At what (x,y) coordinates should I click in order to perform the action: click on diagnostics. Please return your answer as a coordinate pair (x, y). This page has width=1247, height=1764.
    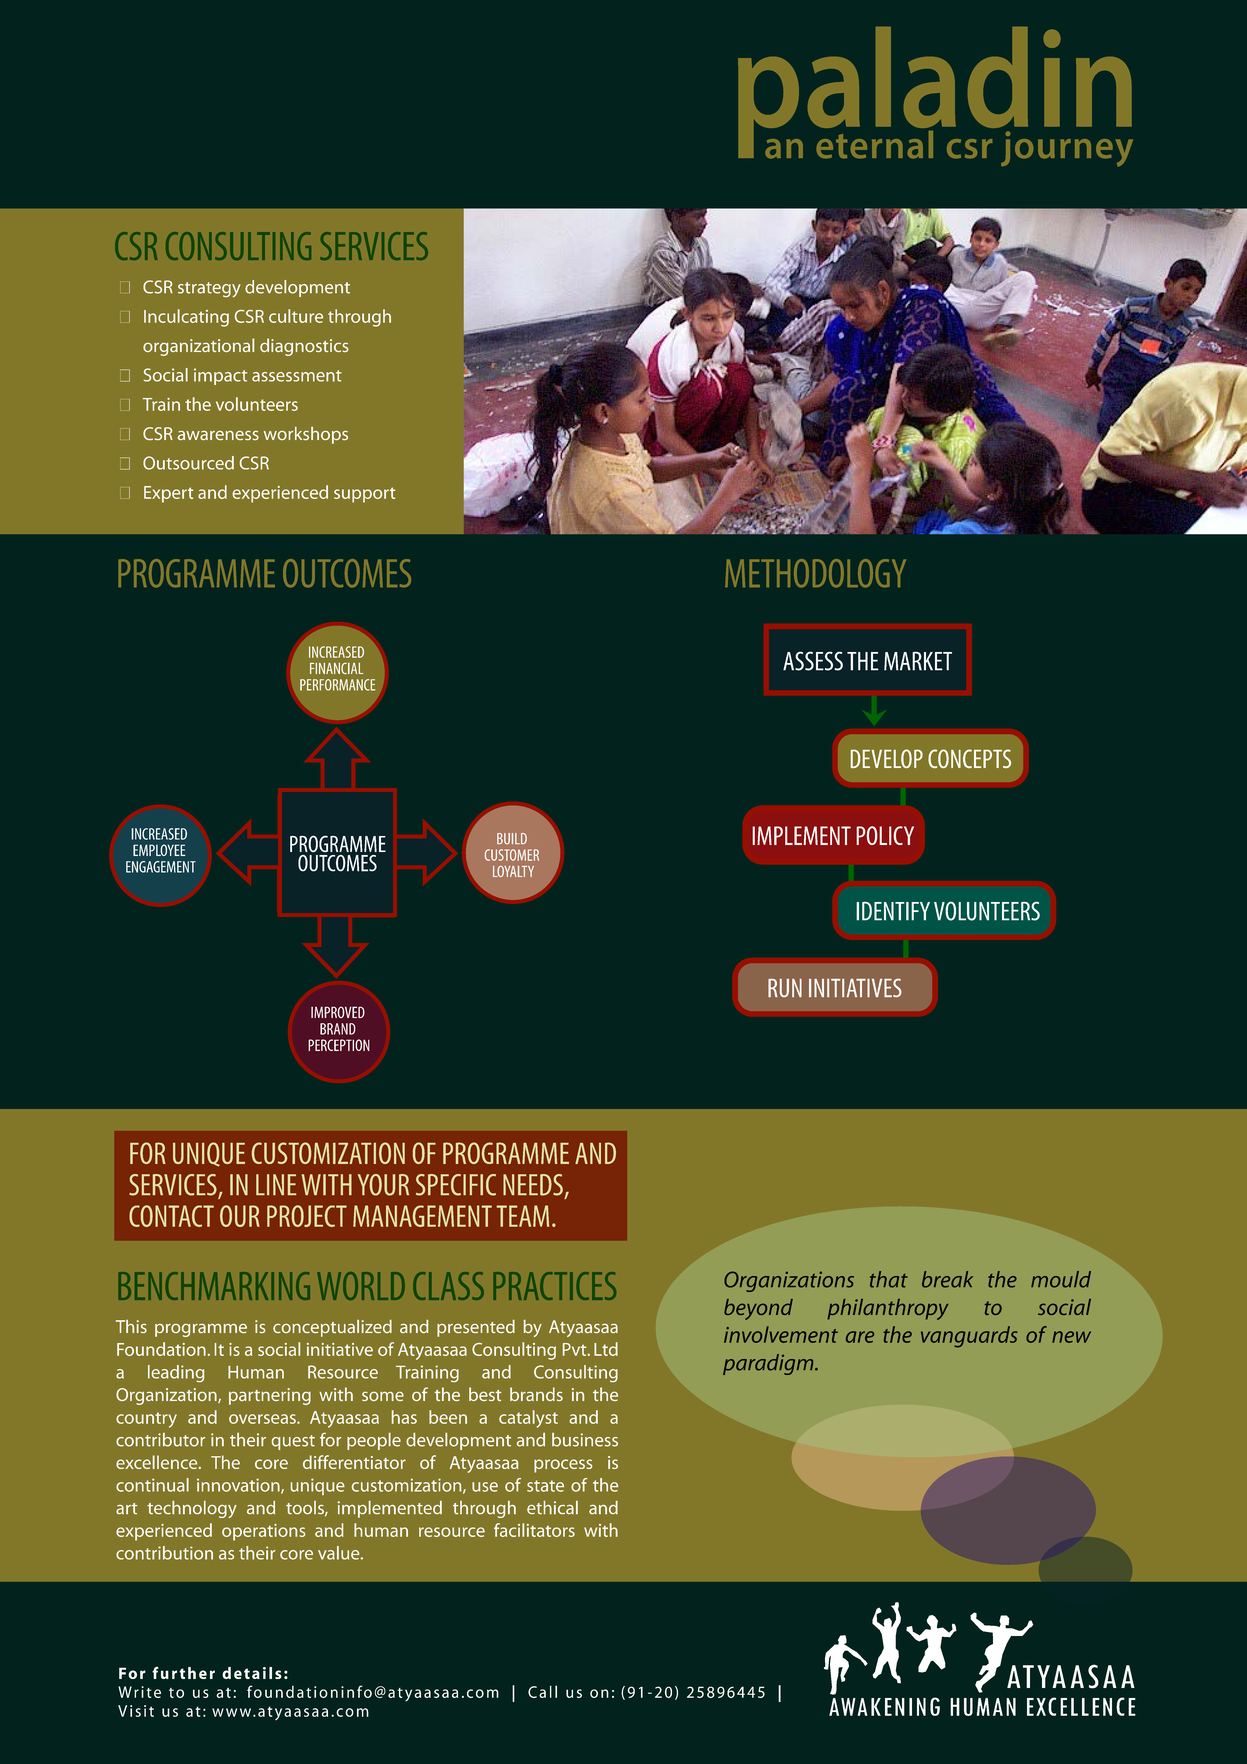
    Looking at the image, I should click on (304, 347).
